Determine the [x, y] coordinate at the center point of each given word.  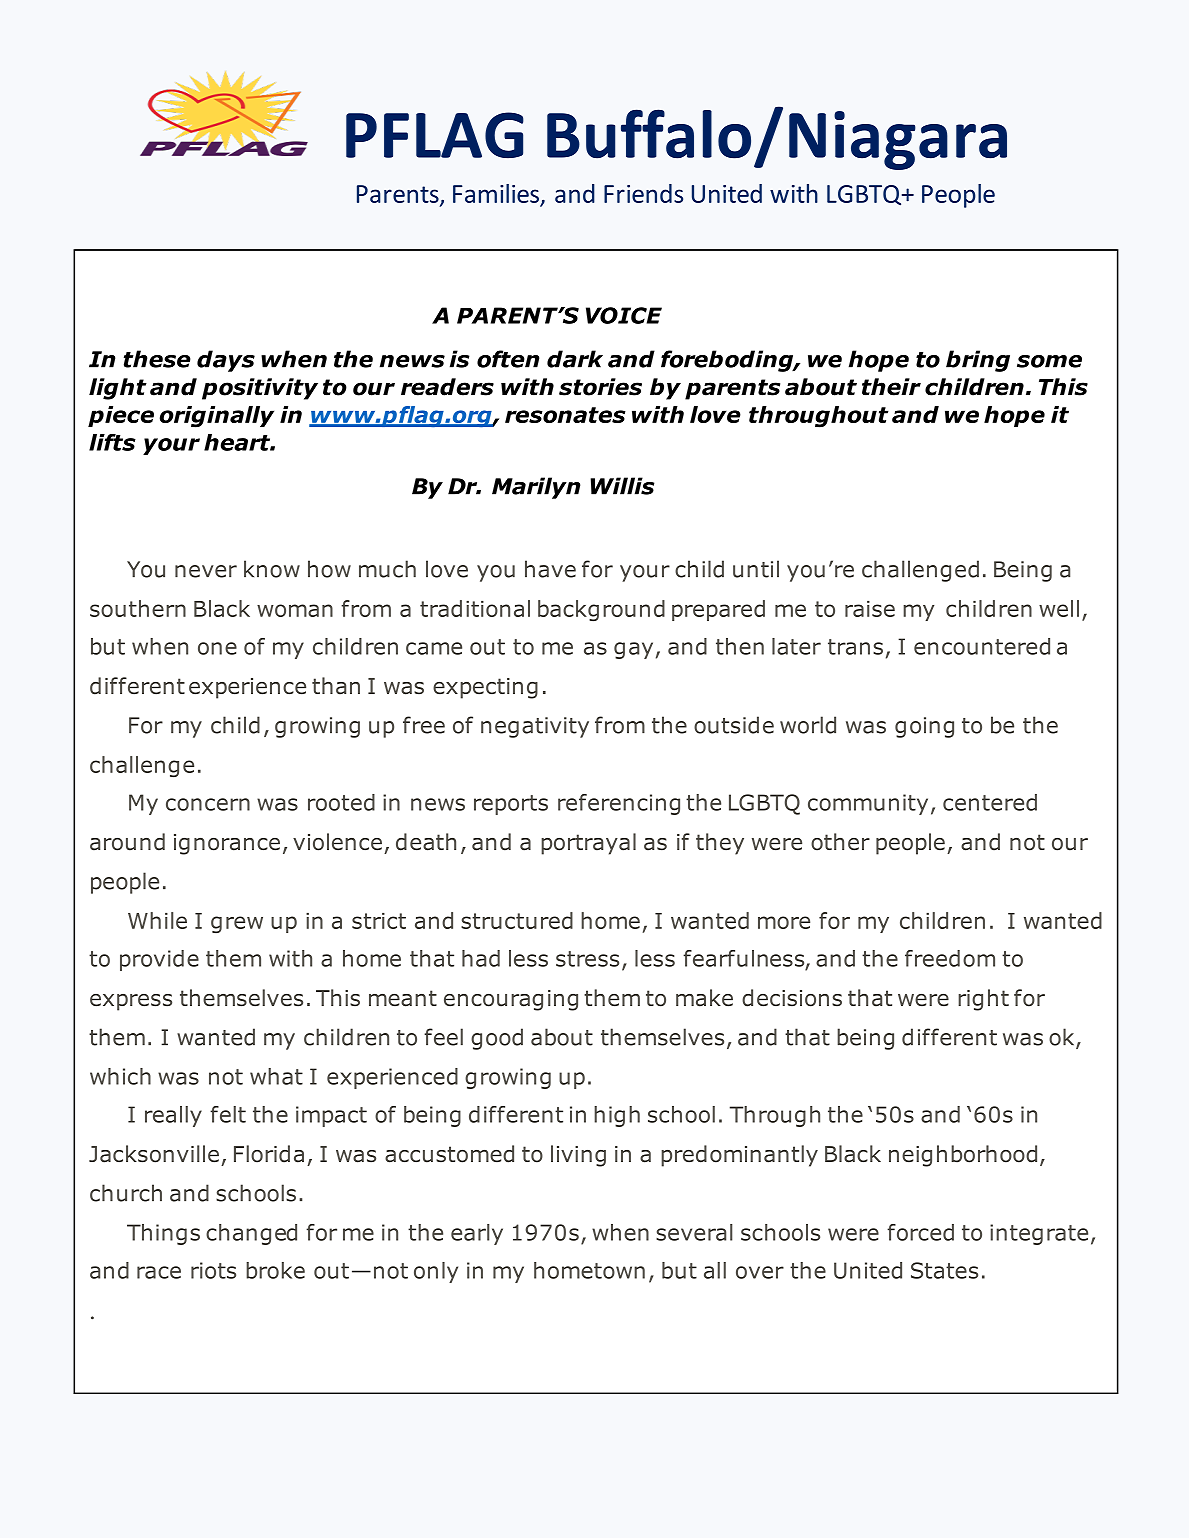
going [924, 727]
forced [920, 1232]
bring [978, 361]
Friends [643, 193]
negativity [535, 727]
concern [208, 804]
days [226, 361]
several [694, 1232]
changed [251, 1234]
